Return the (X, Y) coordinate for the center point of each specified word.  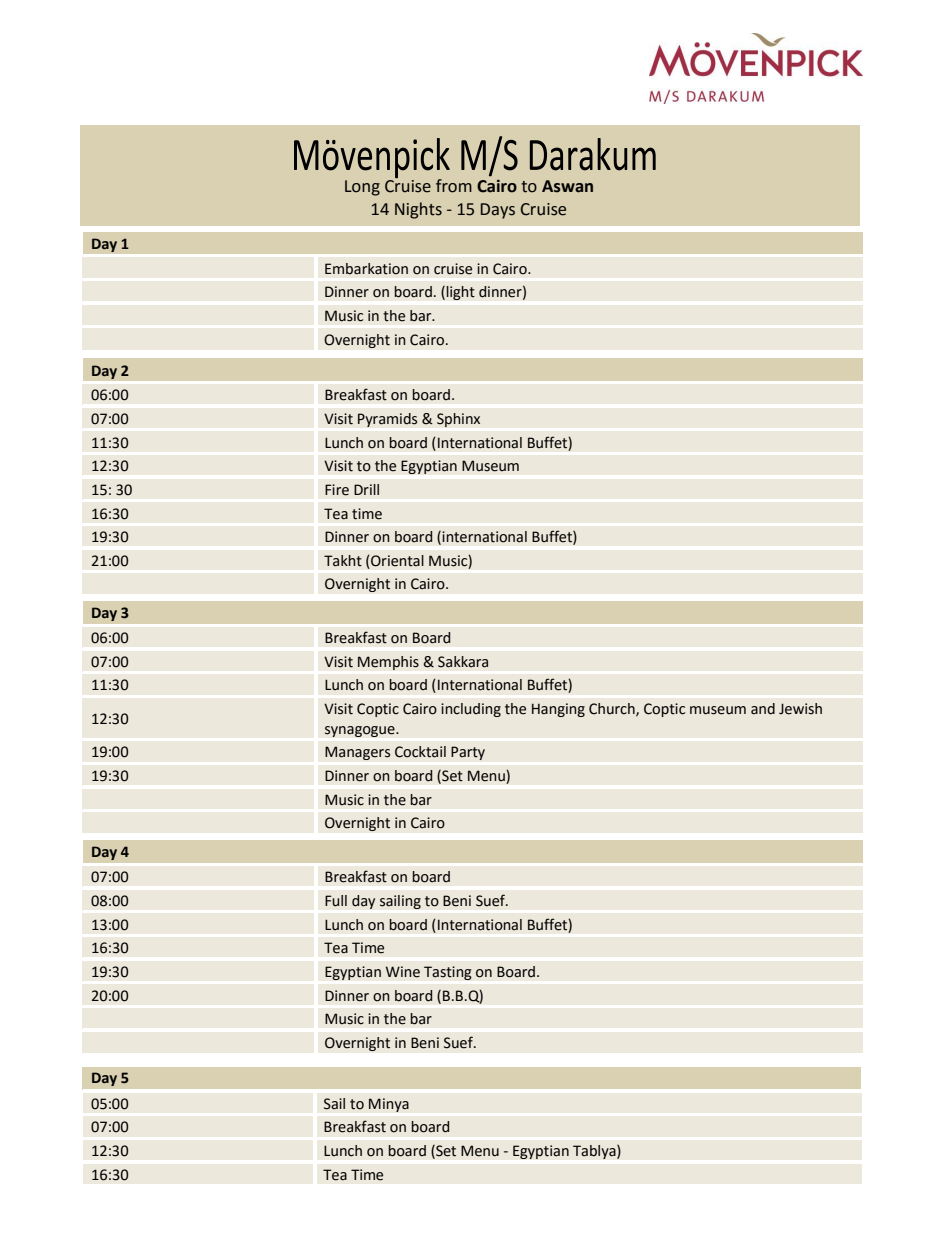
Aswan (567, 186)
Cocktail (420, 752)
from (454, 186)
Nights (418, 210)
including (471, 710)
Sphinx (458, 420)
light (460, 293)
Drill (366, 489)
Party (468, 753)
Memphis (388, 663)
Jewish (800, 709)
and (763, 709)
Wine (403, 972)
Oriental (396, 562)
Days (498, 211)
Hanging (558, 710)
